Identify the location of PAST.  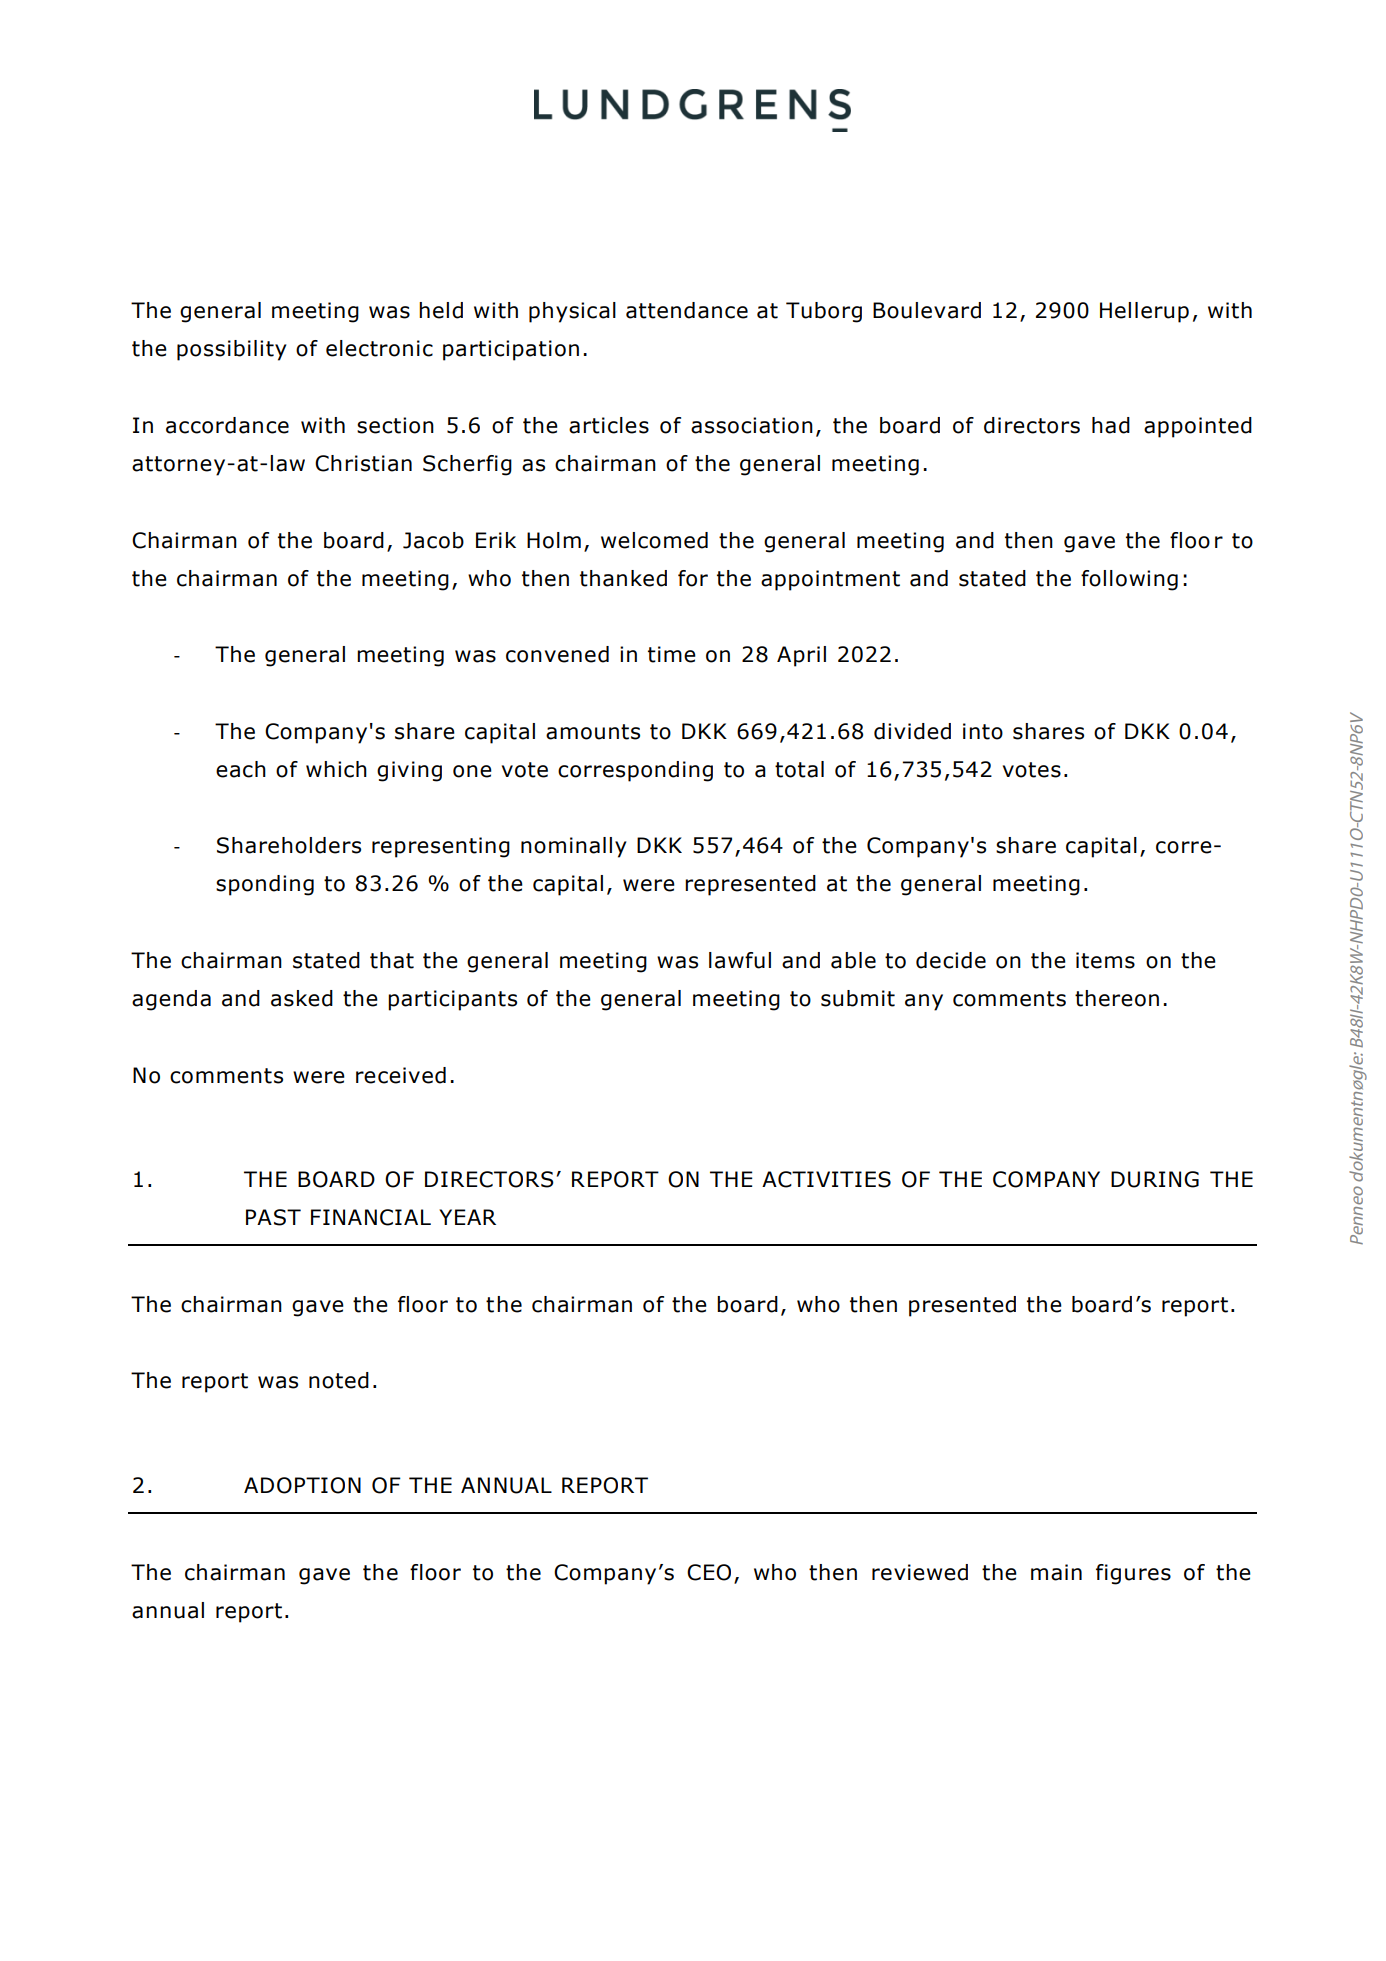
(273, 1217).
